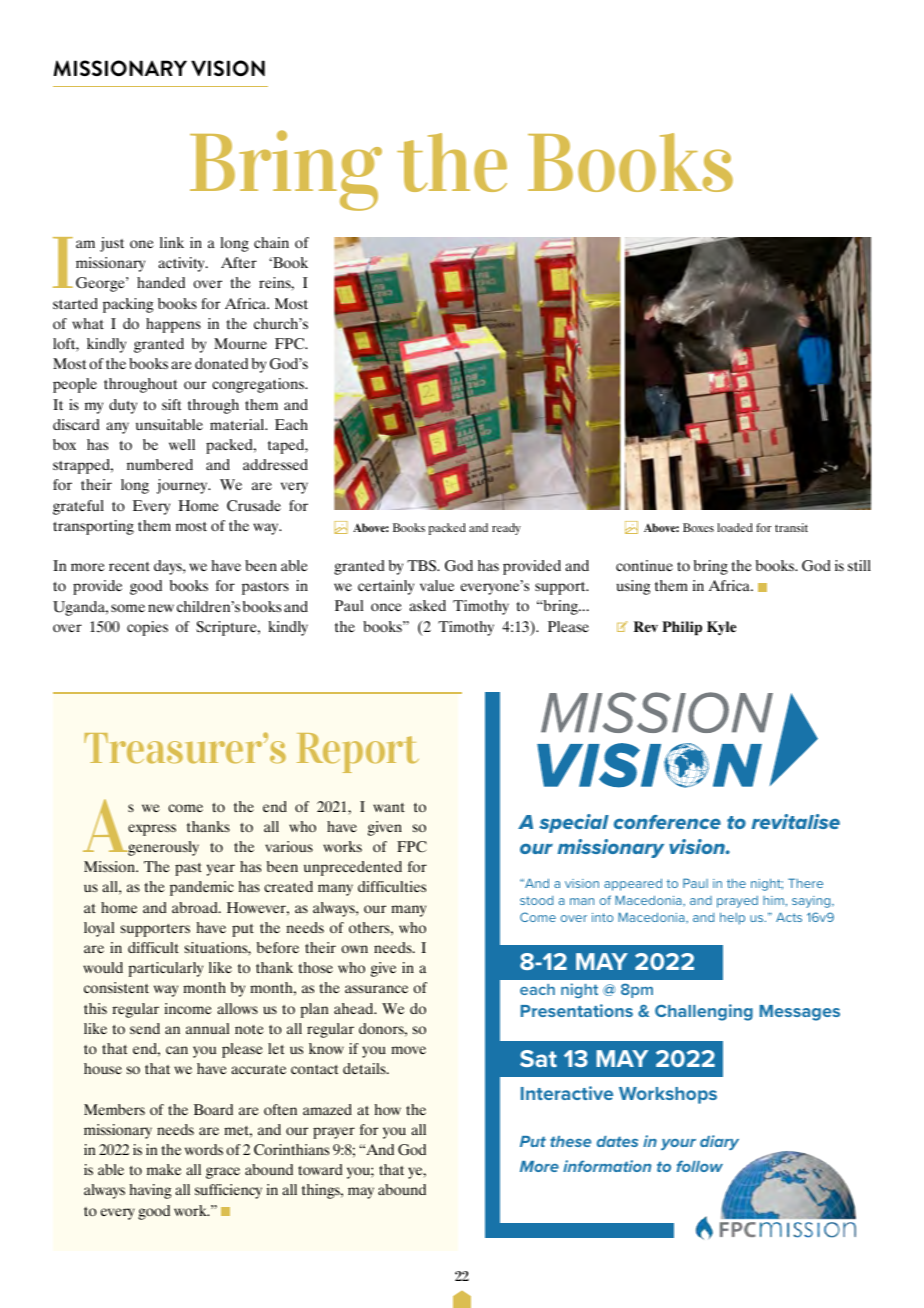 The image size is (924, 1308). Describe the element at coordinates (147, 628) in the document. I see `copies` at that location.
